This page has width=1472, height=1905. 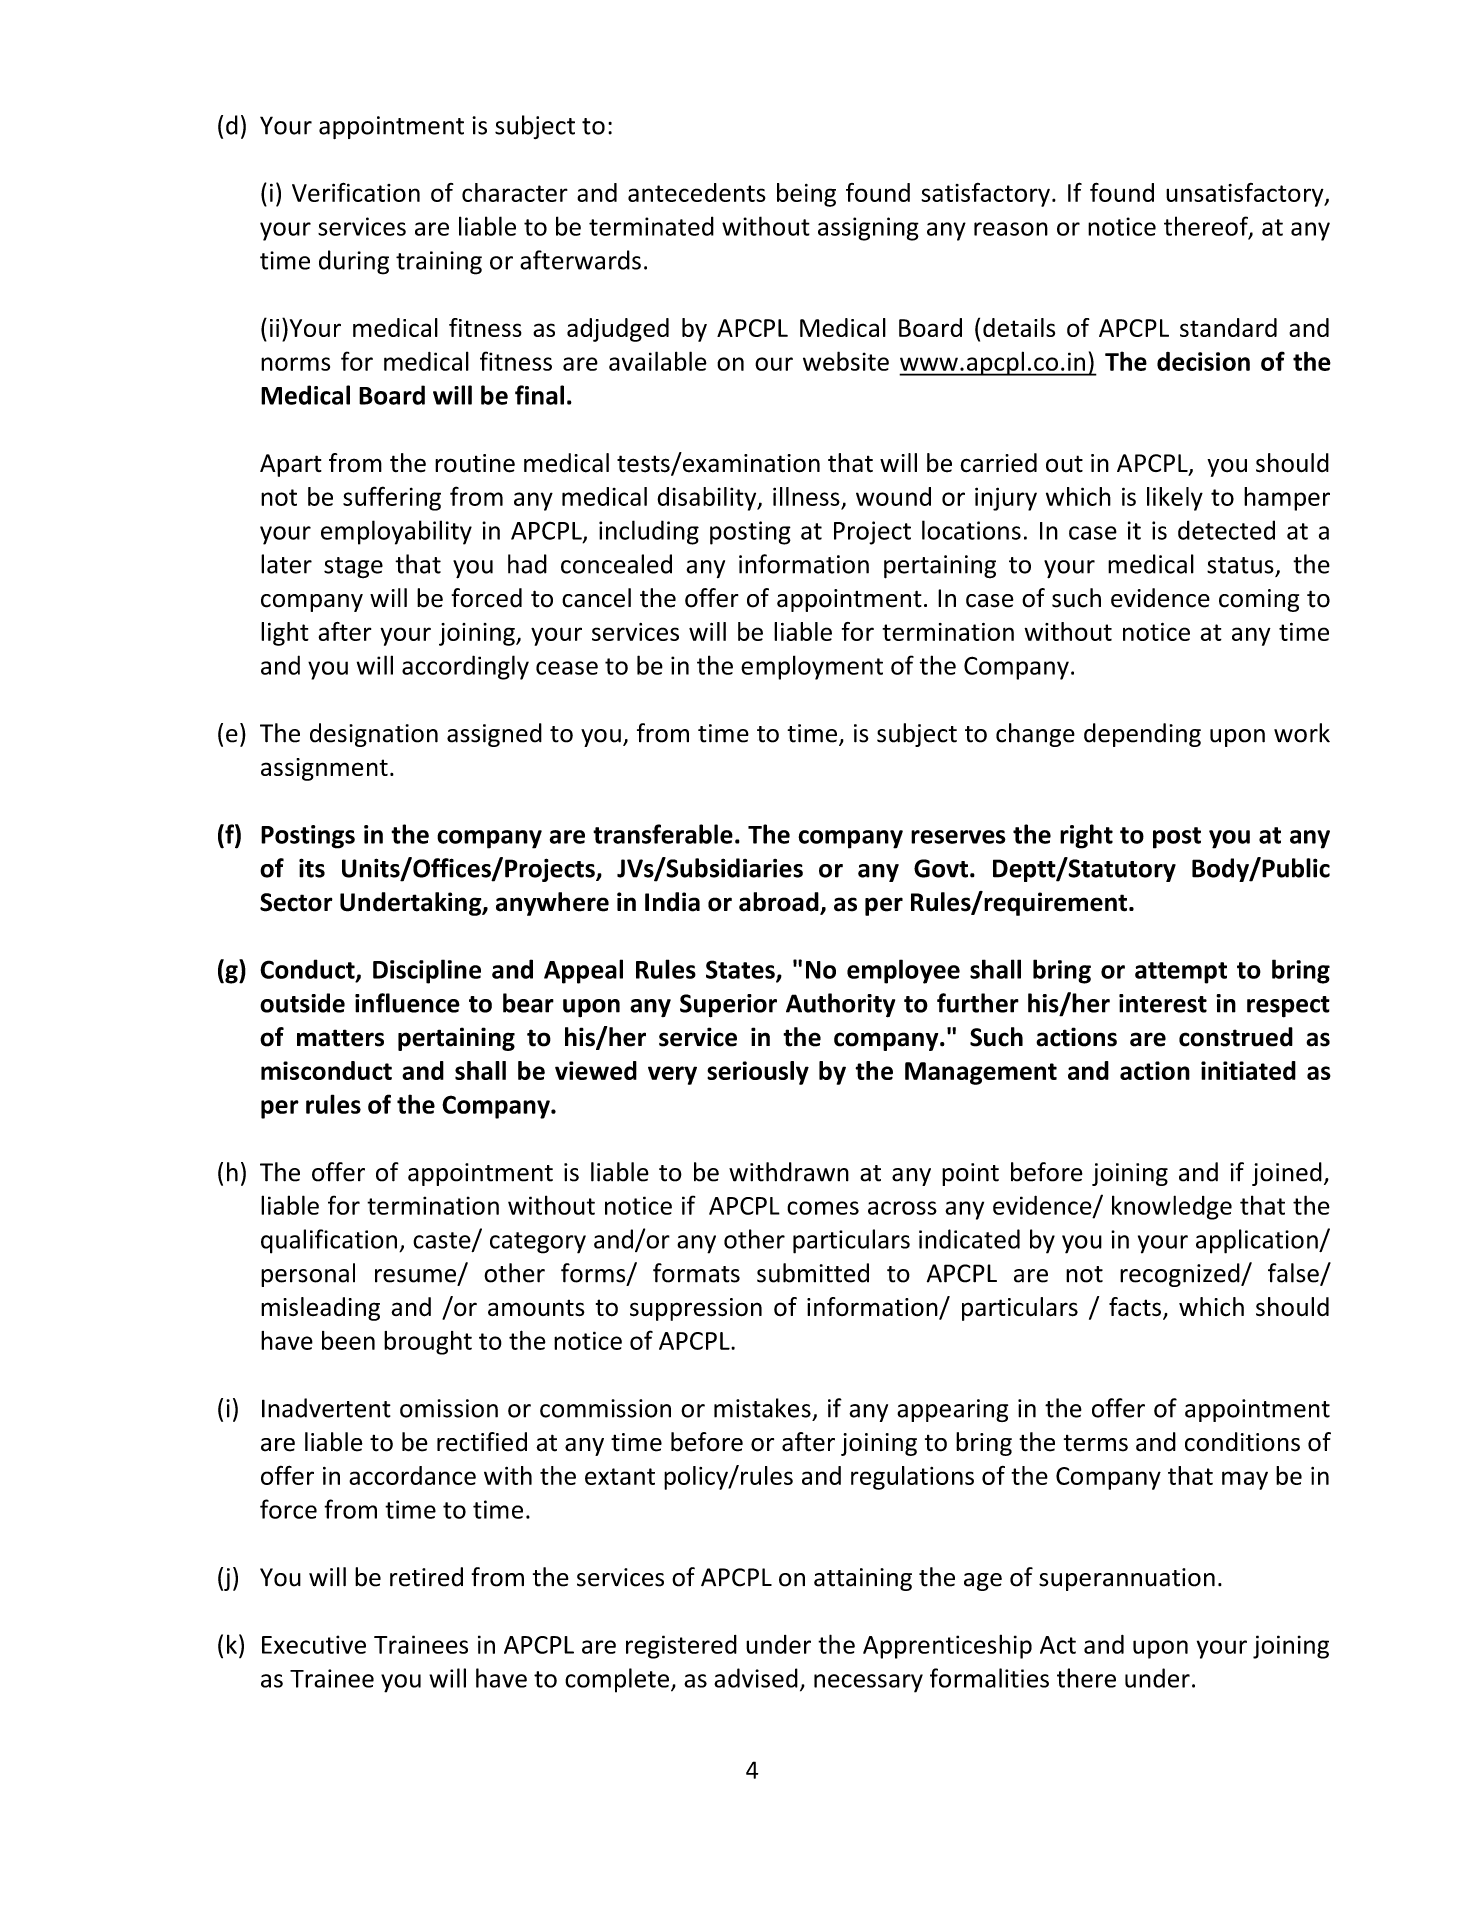 What do you see at coordinates (1228, 327) in the page?
I see `standard` at bounding box center [1228, 327].
